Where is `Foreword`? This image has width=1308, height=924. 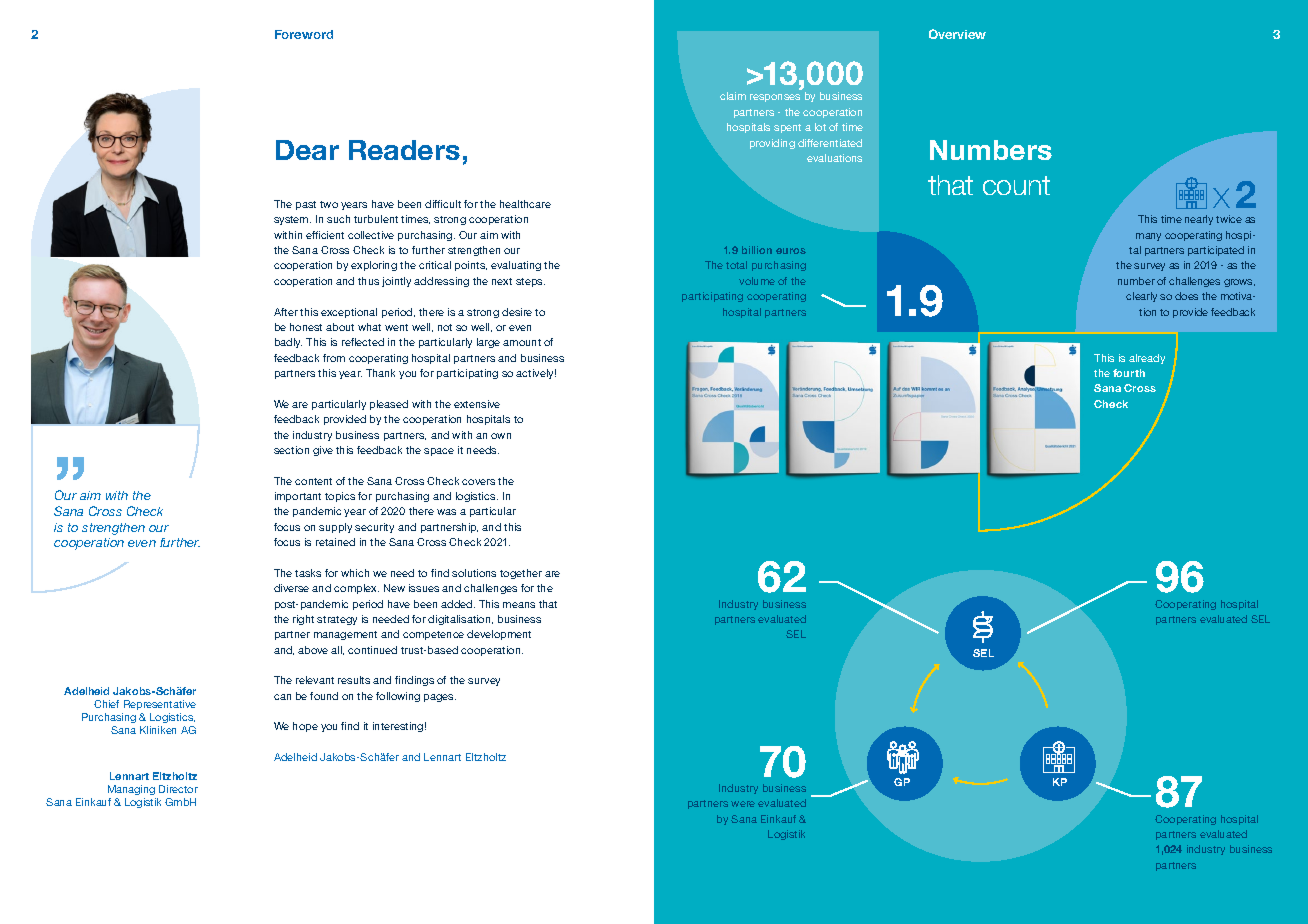
Foreword is located at coordinates (304, 34).
